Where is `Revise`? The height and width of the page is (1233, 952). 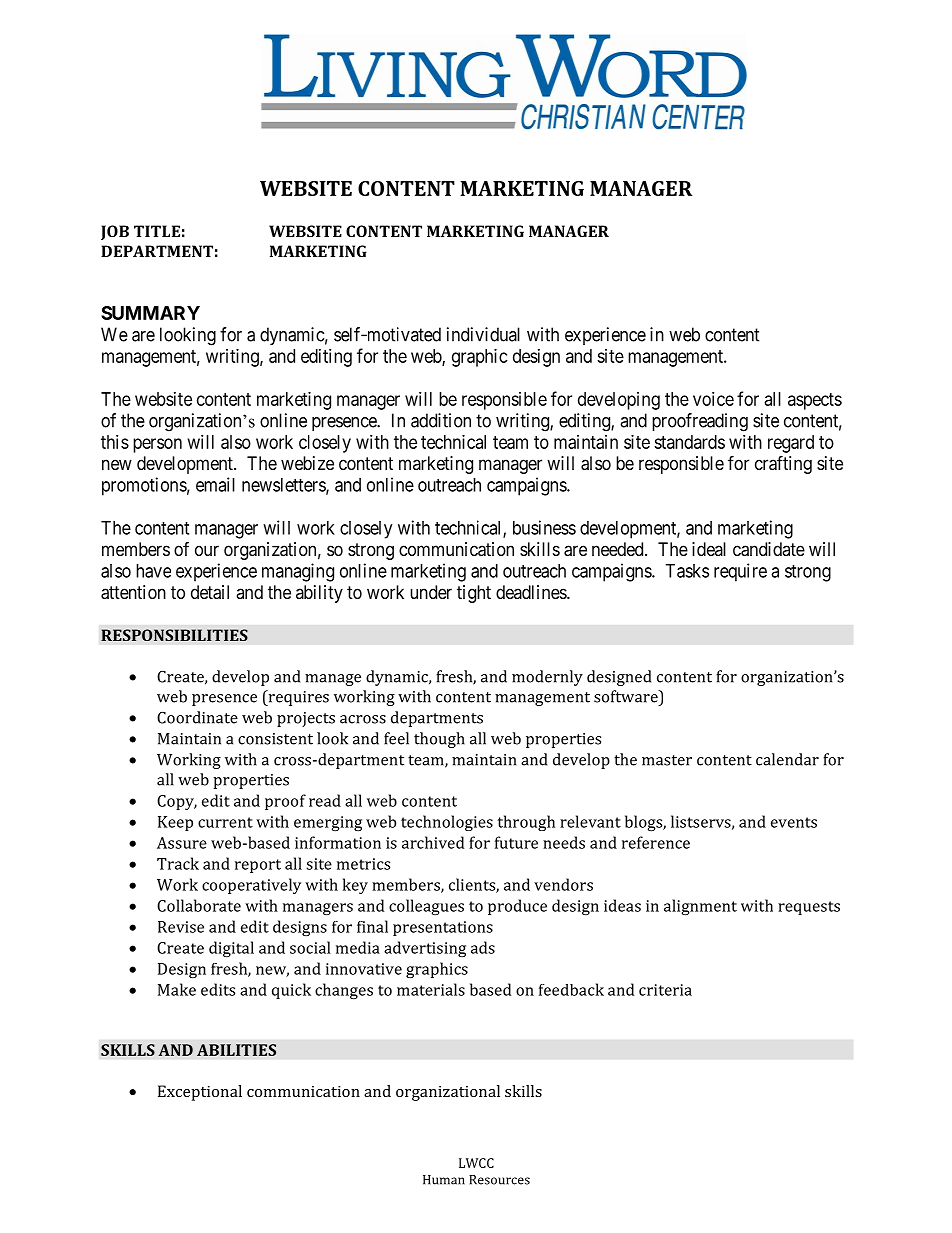
Revise is located at coordinates (181, 927).
